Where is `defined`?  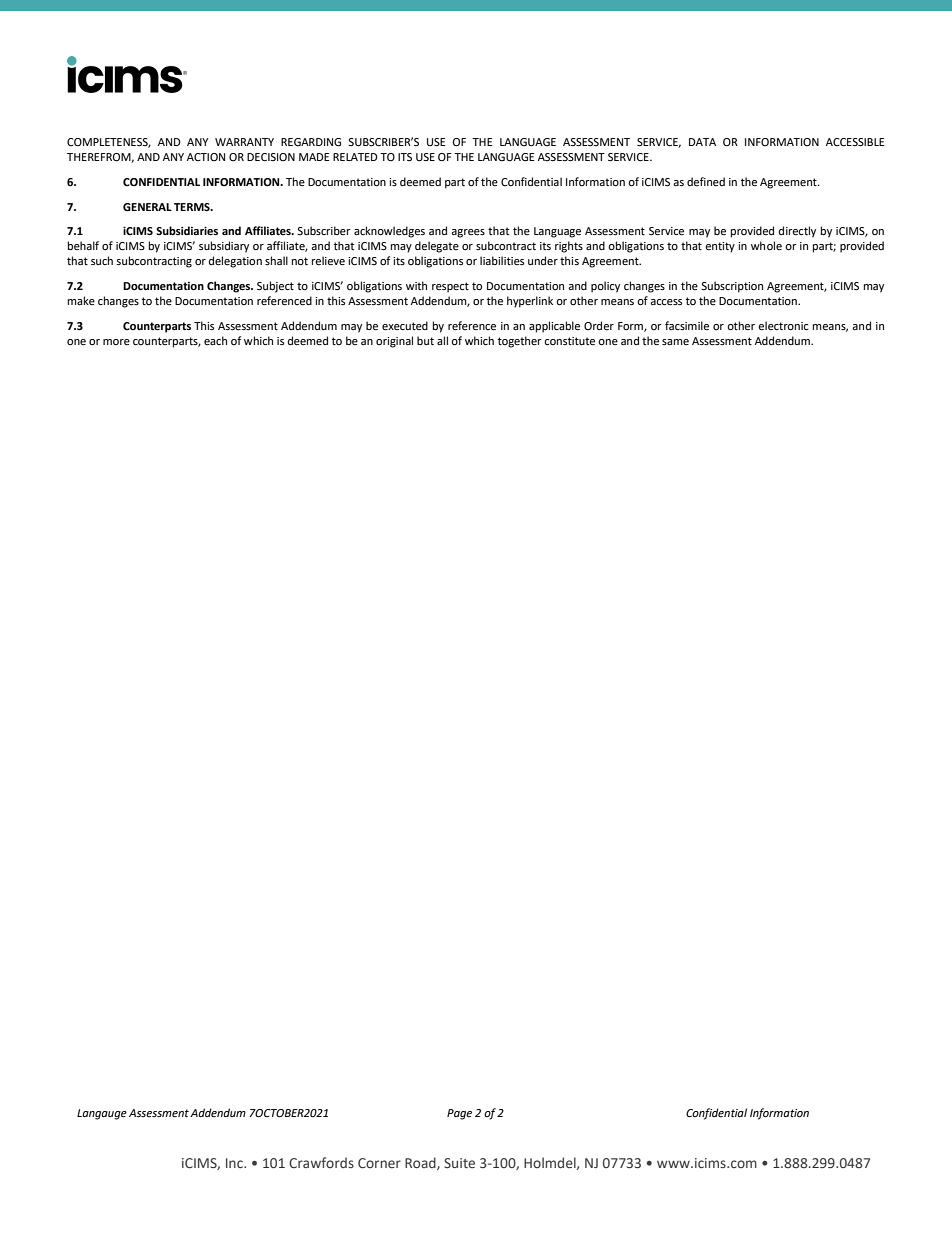 defined is located at coordinates (706, 182).
